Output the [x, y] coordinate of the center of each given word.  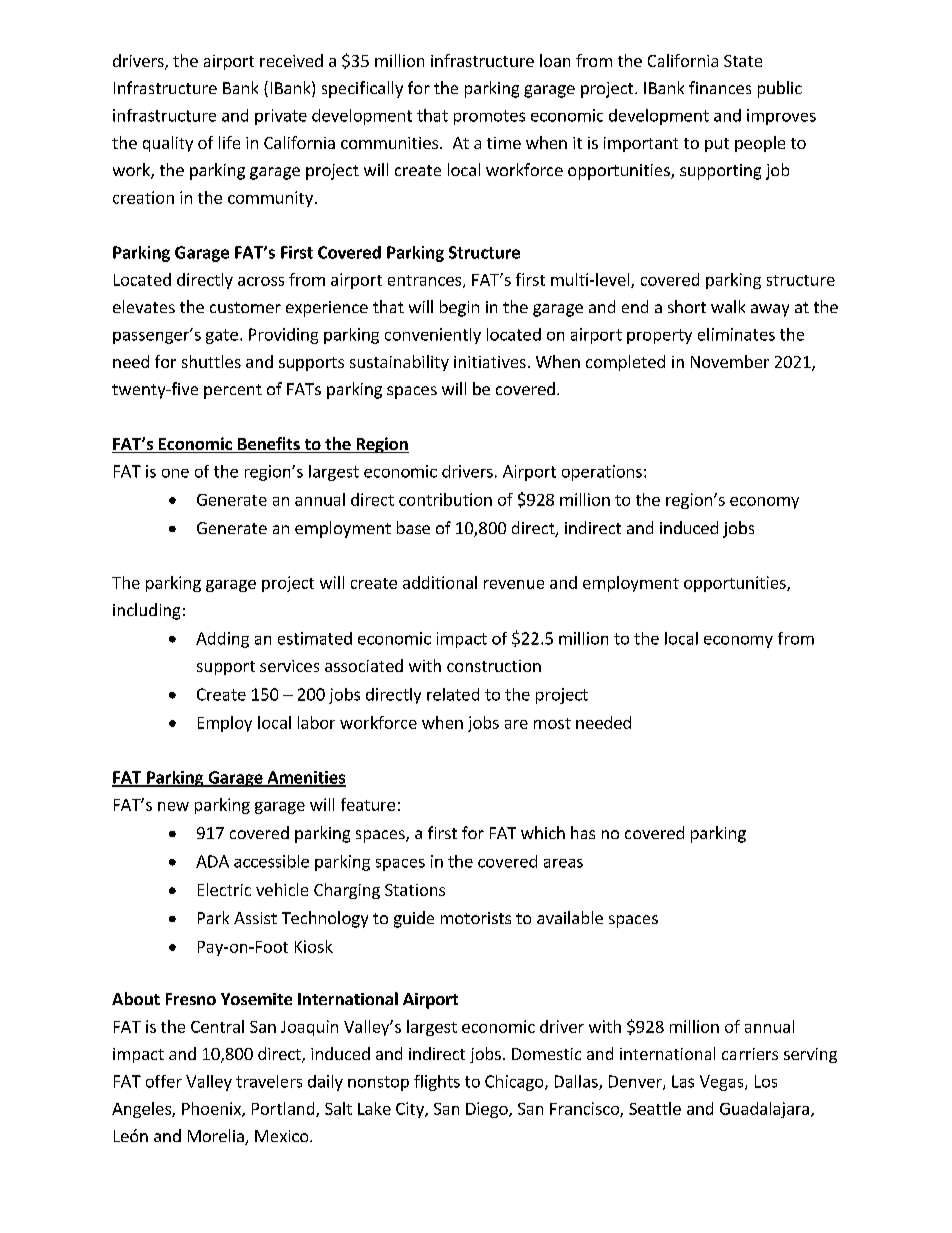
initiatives [490, 362]
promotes [489, 117]
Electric [224, 889]
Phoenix [212, 1109]
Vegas [723, 1083]
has [583, 832]
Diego [488, 1110]
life [229, 142]
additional [440, 582]
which [543, 832]
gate [222, 336]
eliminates [736, 334]
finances [720, 87]
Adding [222, 640]
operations [602, 473]
